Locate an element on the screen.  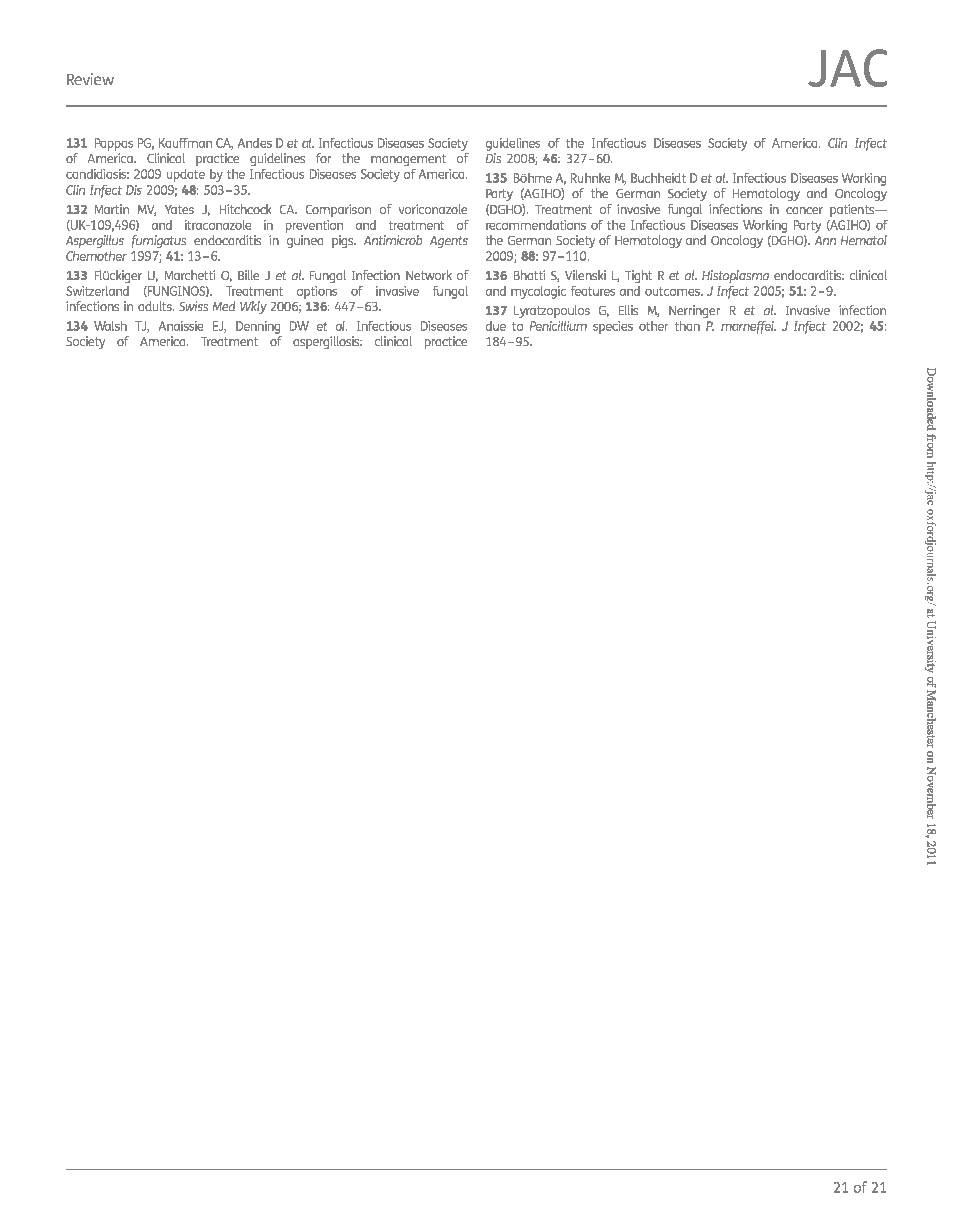
Review is located at coordinates (90, 79).
